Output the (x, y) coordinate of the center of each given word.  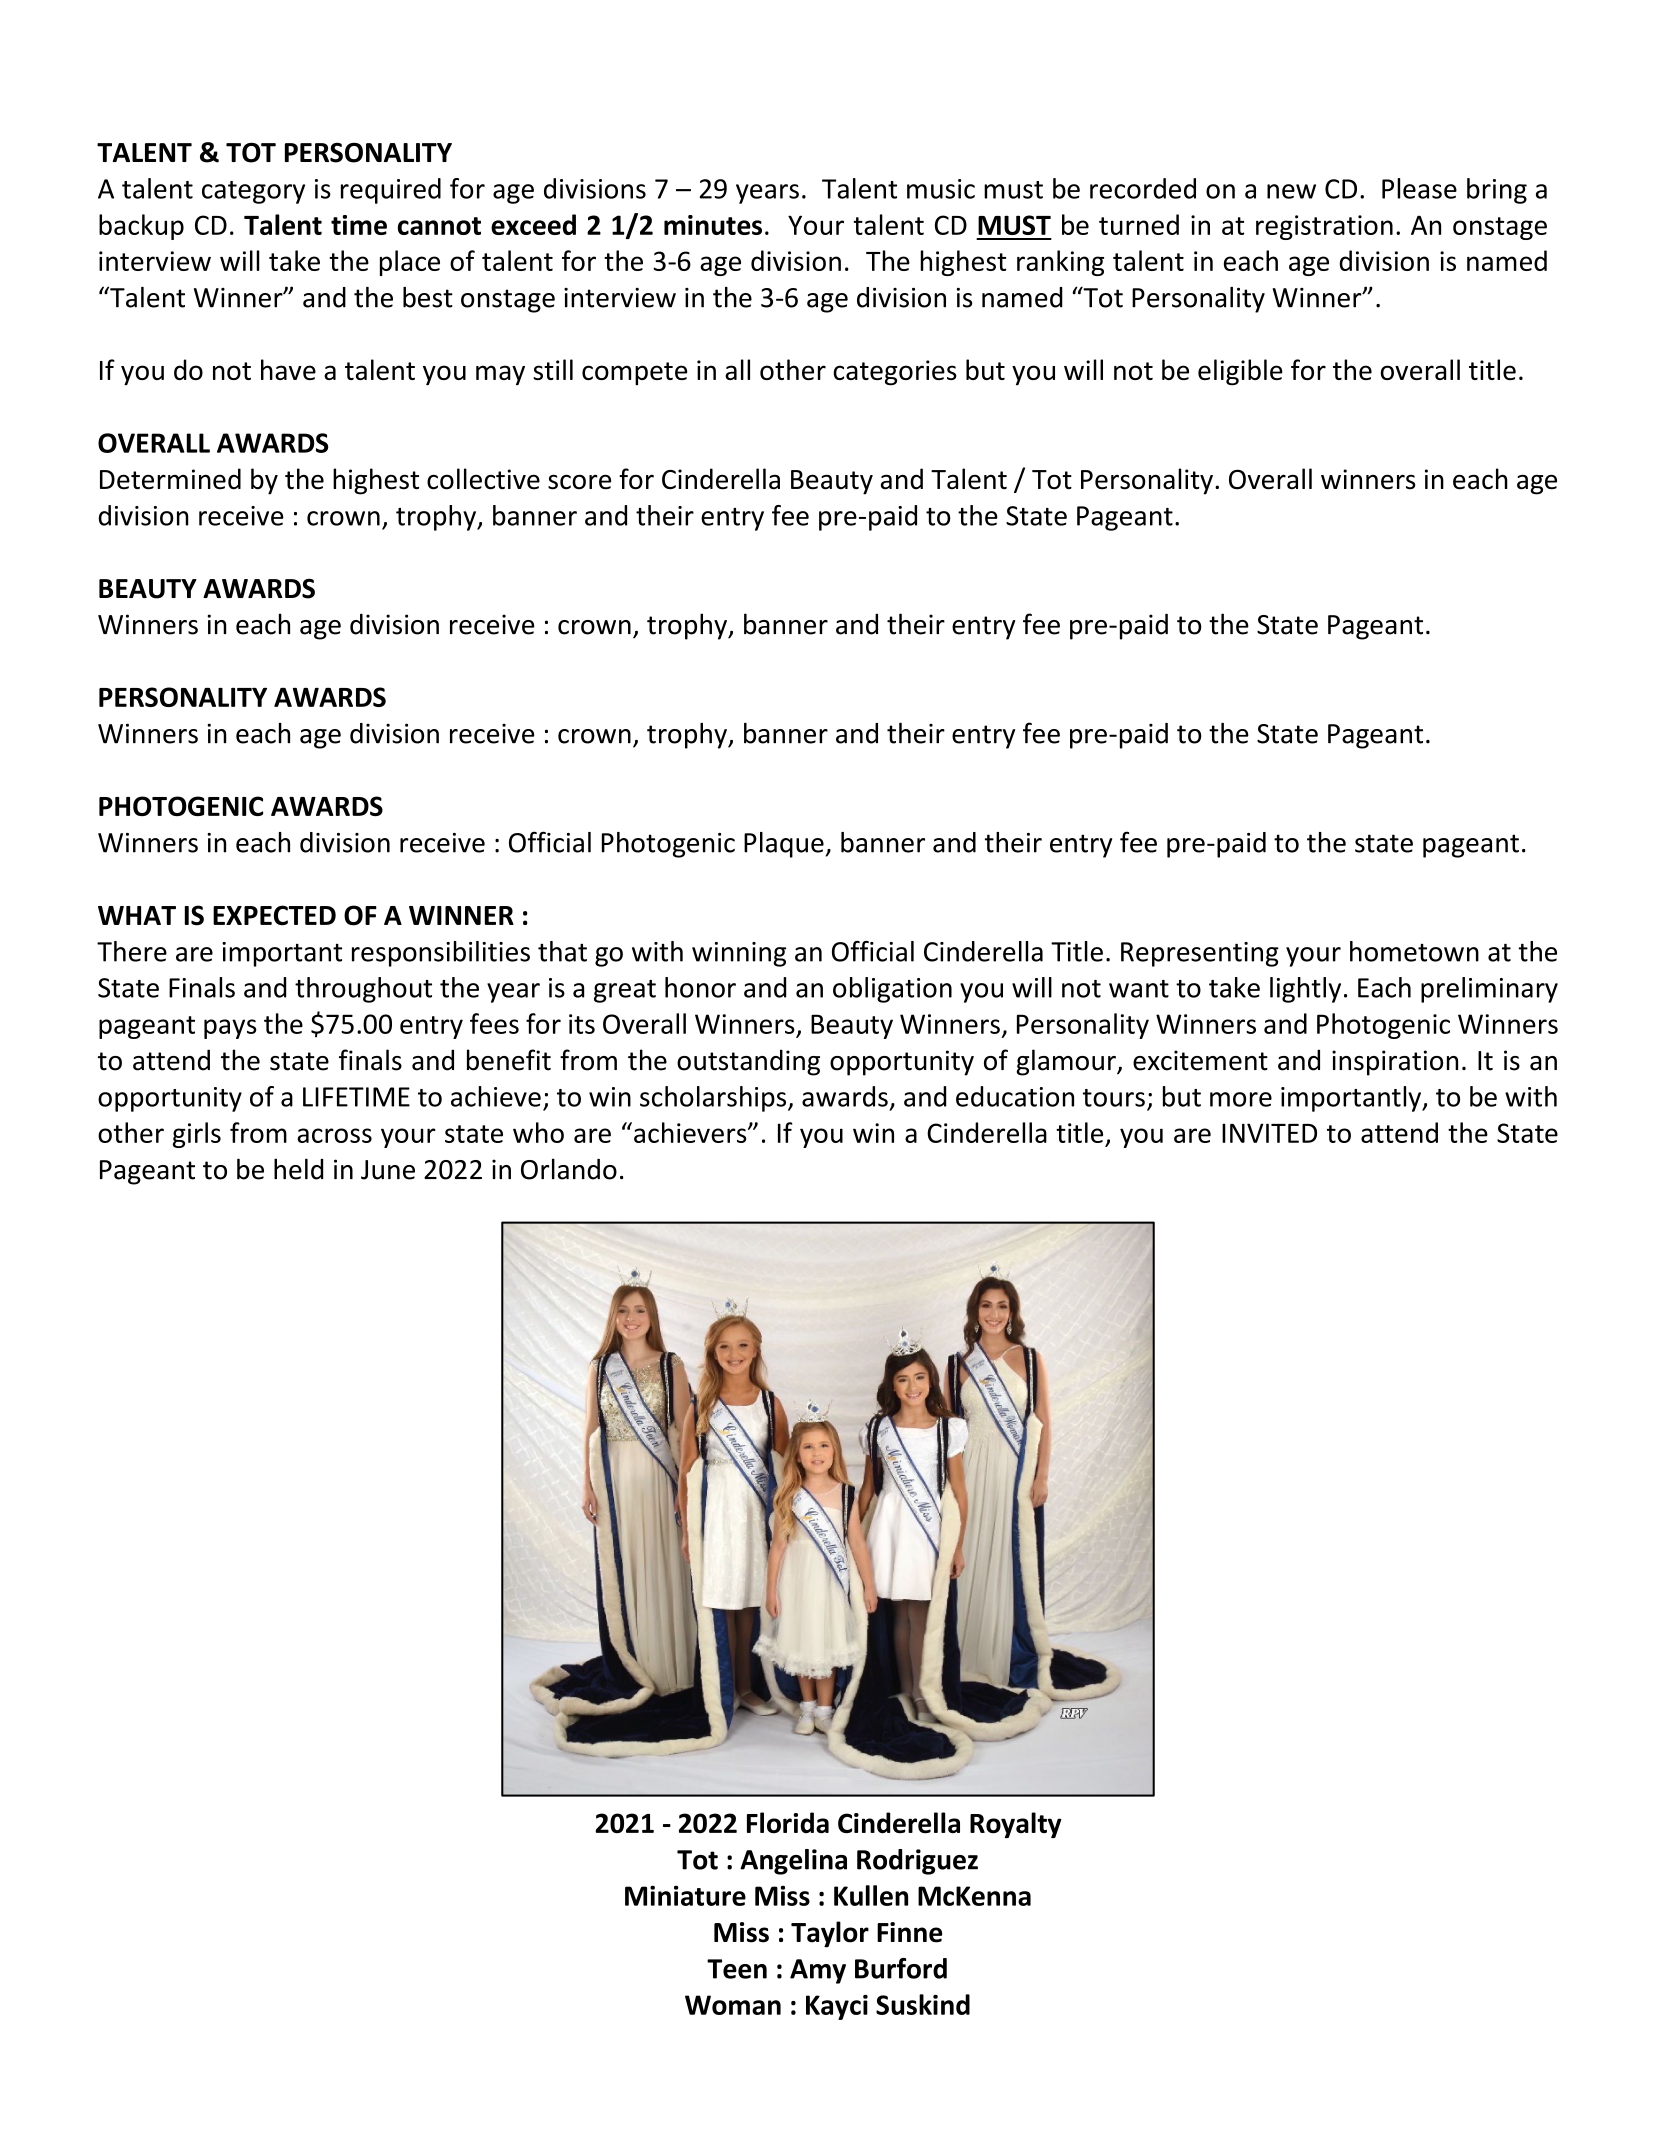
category (253, 192)
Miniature (685, 1895)
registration (1324, 227)
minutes (713, 225)
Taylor (830, 1934)
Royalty (1016, 1825)
